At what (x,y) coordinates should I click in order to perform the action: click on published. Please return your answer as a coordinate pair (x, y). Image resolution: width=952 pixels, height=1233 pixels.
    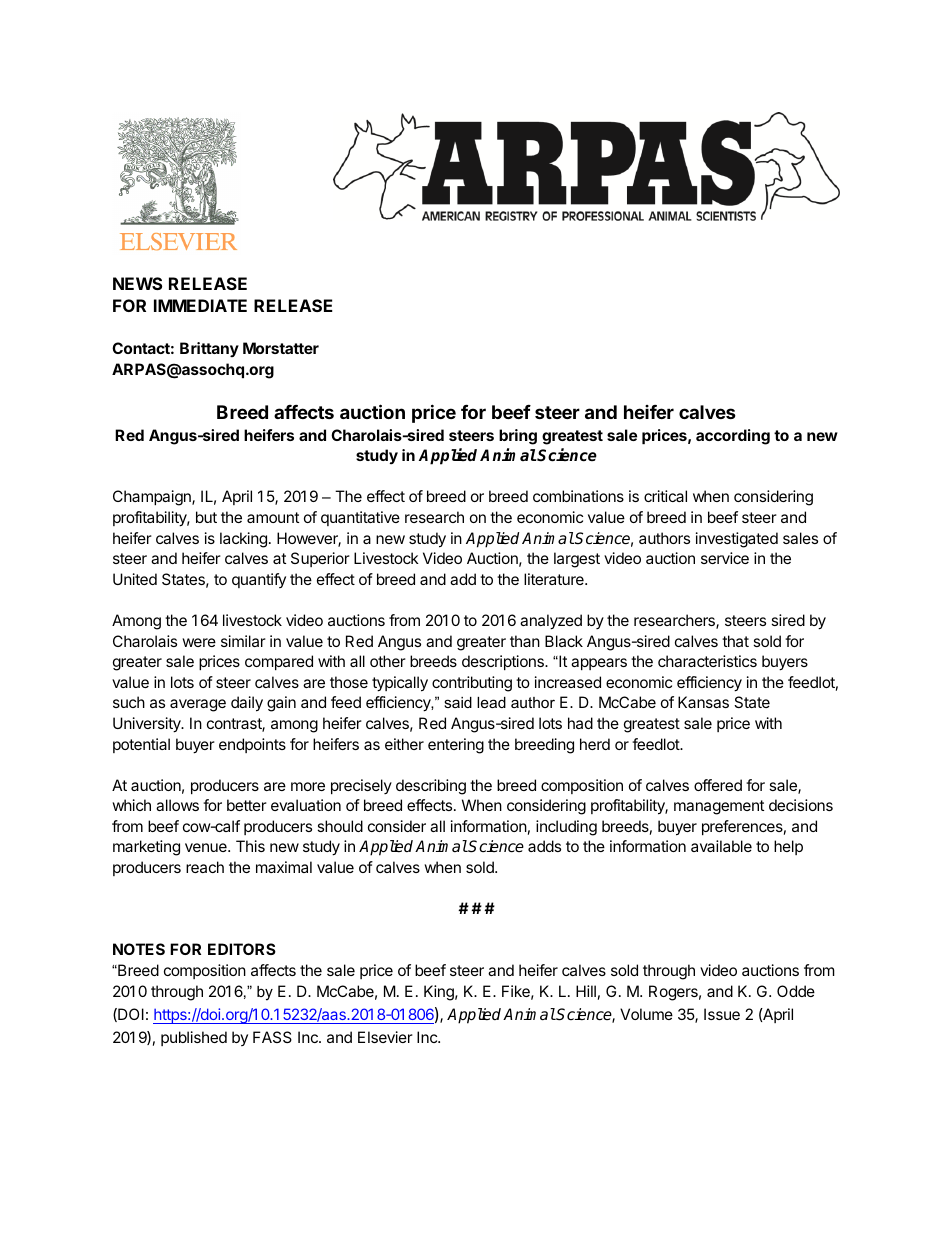
    Looking at the image, I should click on (194, 1038).
